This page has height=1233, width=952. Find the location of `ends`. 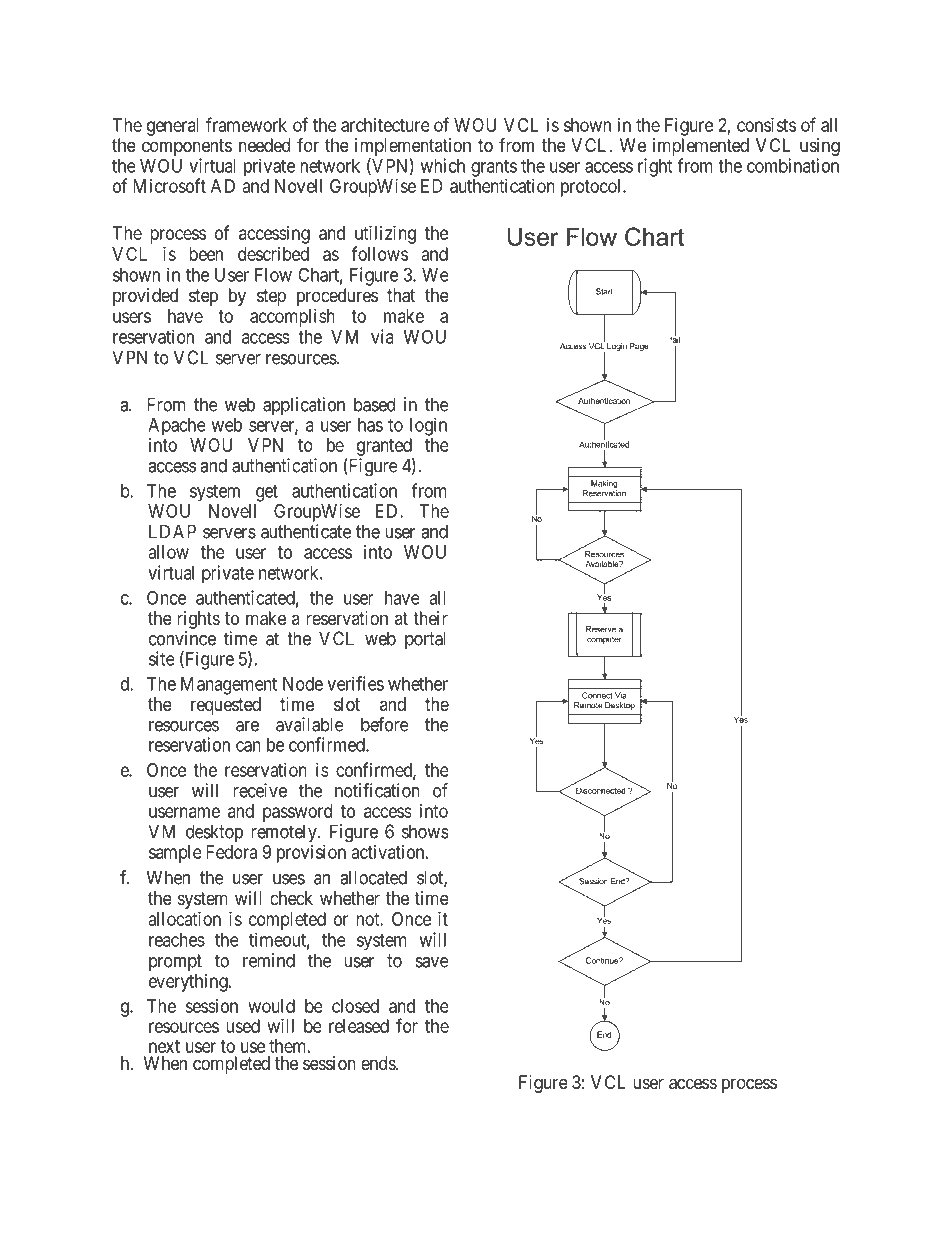

ends is located at coordinates (379, 1063).
